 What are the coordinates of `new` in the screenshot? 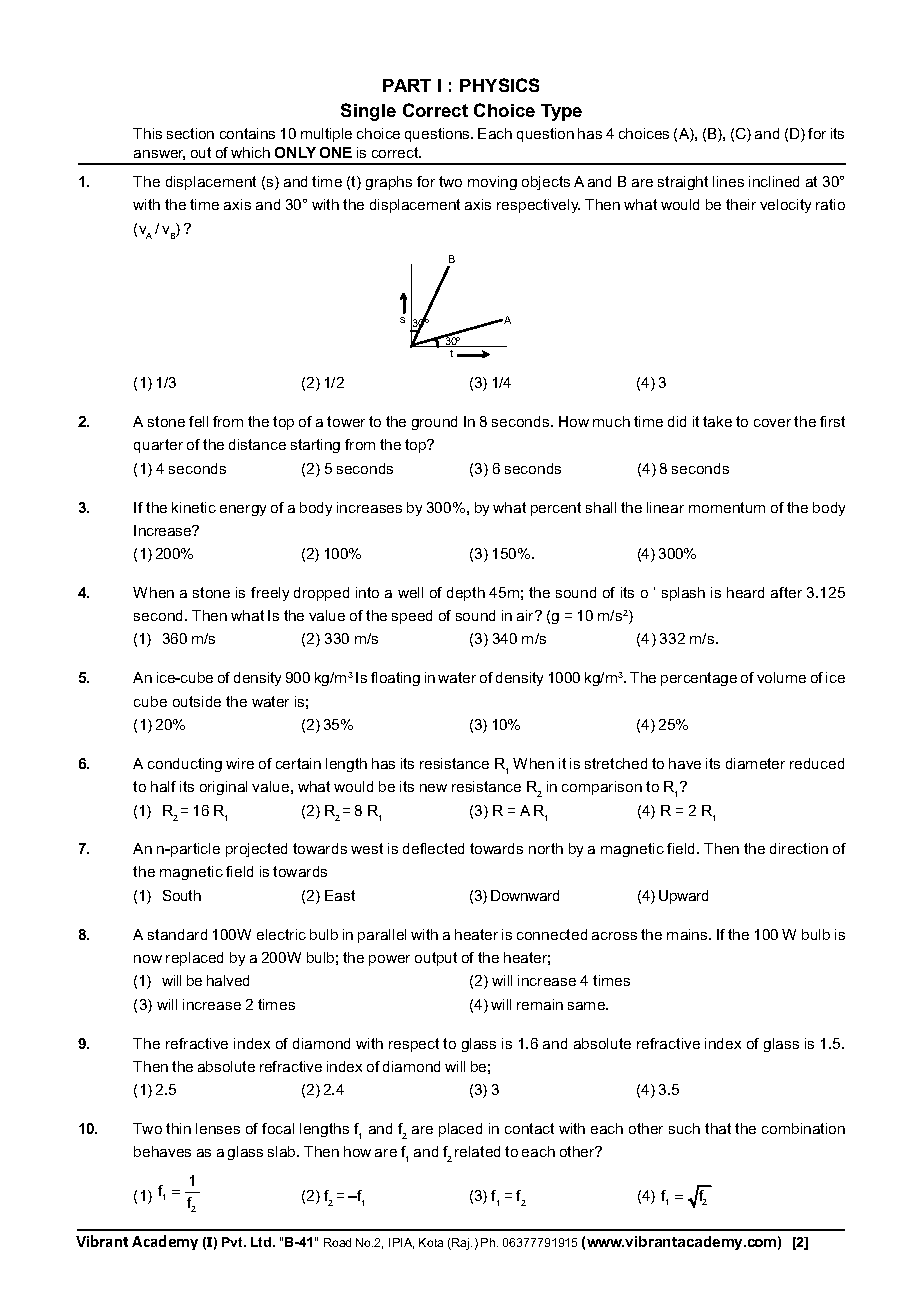 It's located at (433, 788).
